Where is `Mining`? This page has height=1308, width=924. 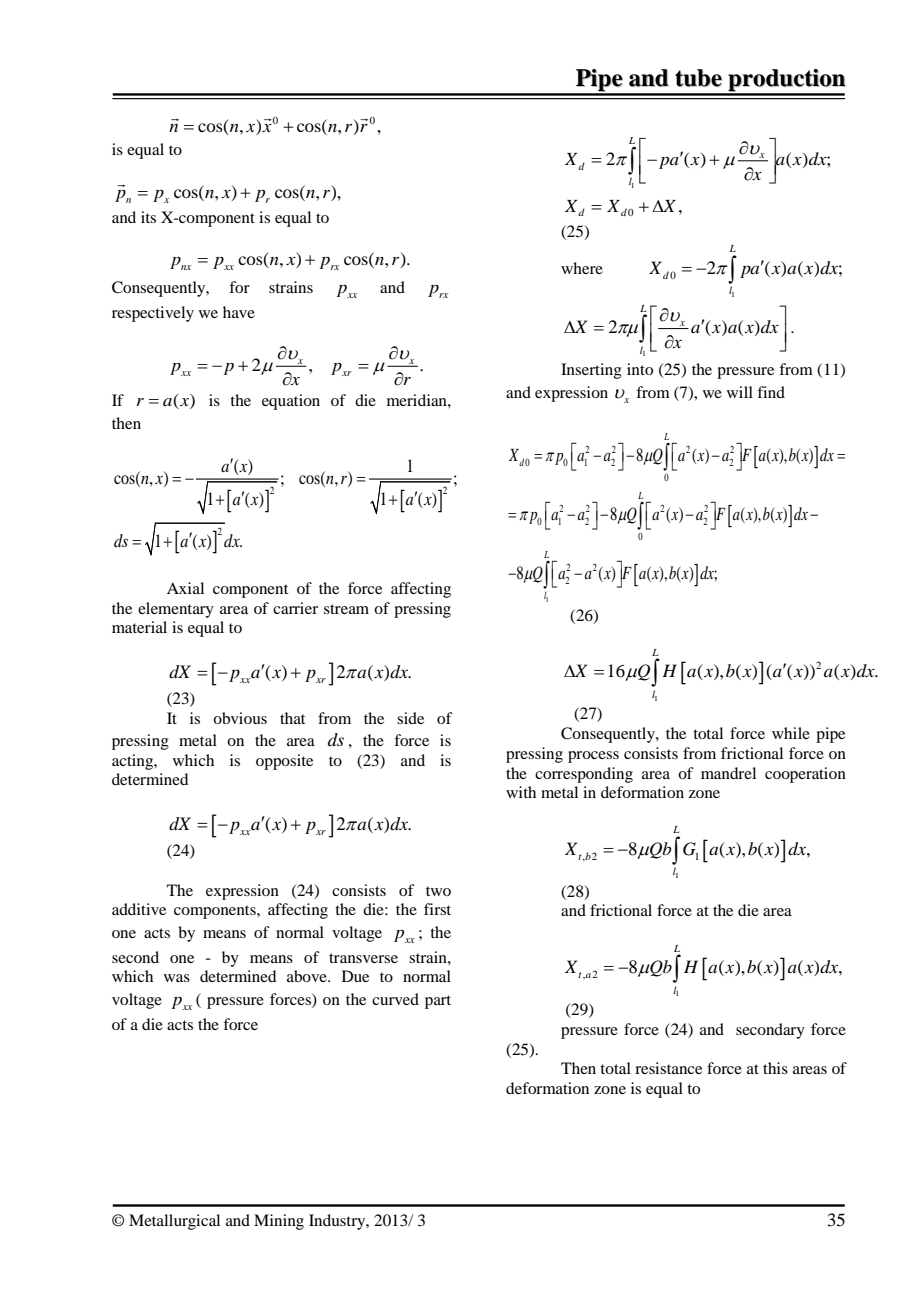
Mining is located at coordinates (279, 1222).
